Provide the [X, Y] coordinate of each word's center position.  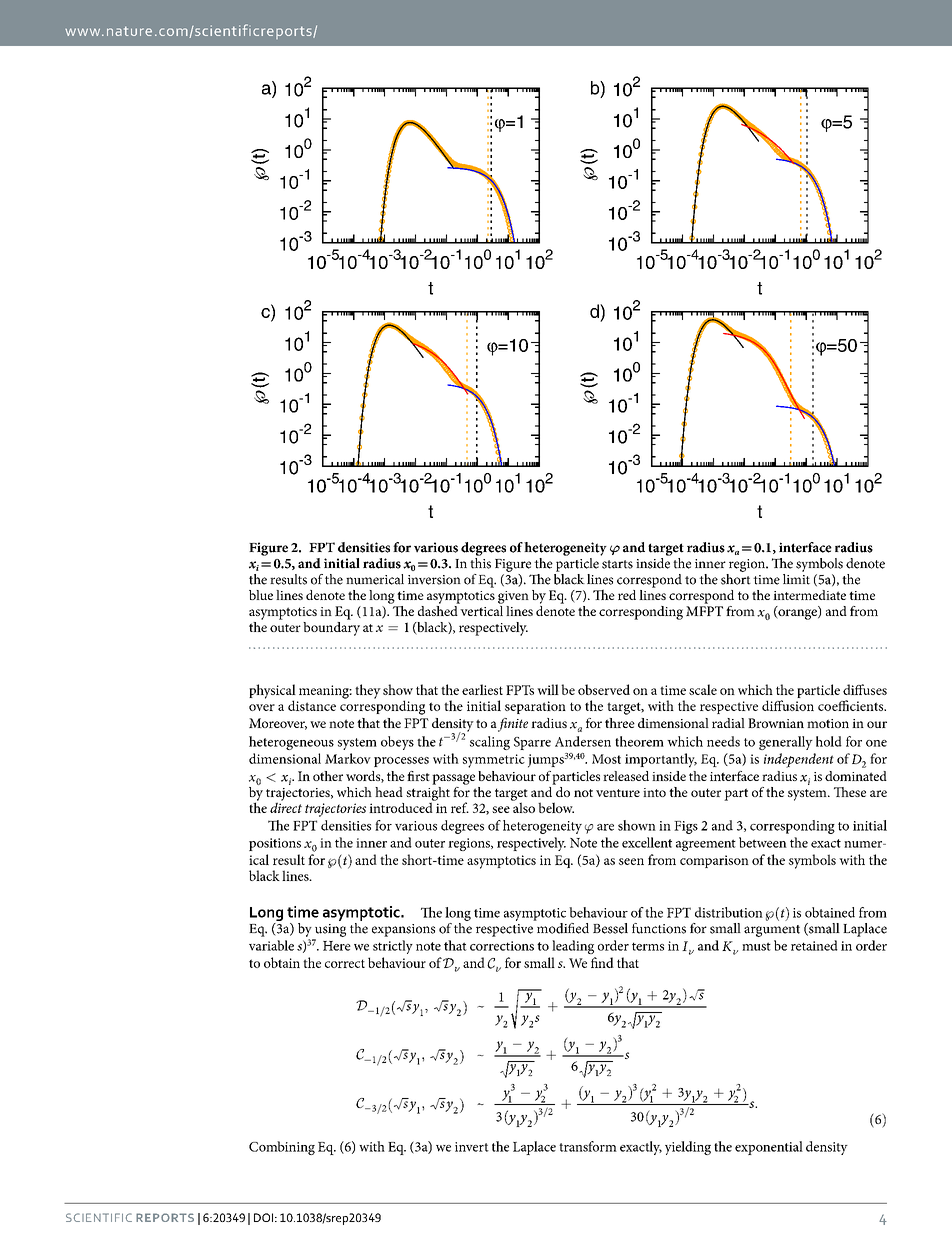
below [556, 807]
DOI [263, 1217]
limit [796, 578]
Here [337, 946]
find [602, 962]
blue [261, 595]
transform [588, 1146]
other [328, 776]
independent [799, 760]
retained [814, 945]
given [513, 597]
